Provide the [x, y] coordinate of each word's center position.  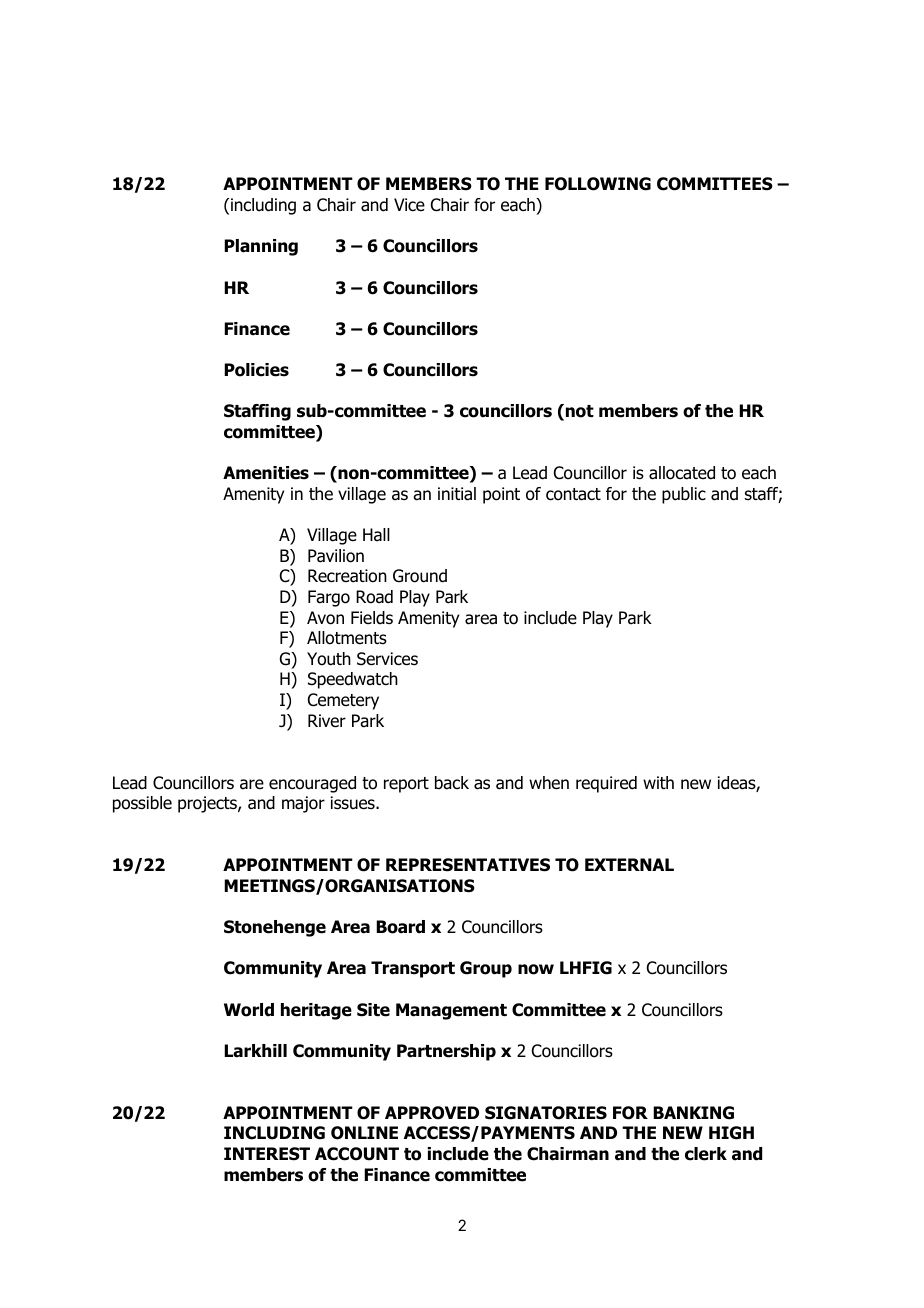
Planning [261, 247]
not [580, 411]
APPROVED [432, 1113]
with [658, 782]
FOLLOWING [598, 184]
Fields [372, 618]
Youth [329, 659]
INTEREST [267, 1154]
